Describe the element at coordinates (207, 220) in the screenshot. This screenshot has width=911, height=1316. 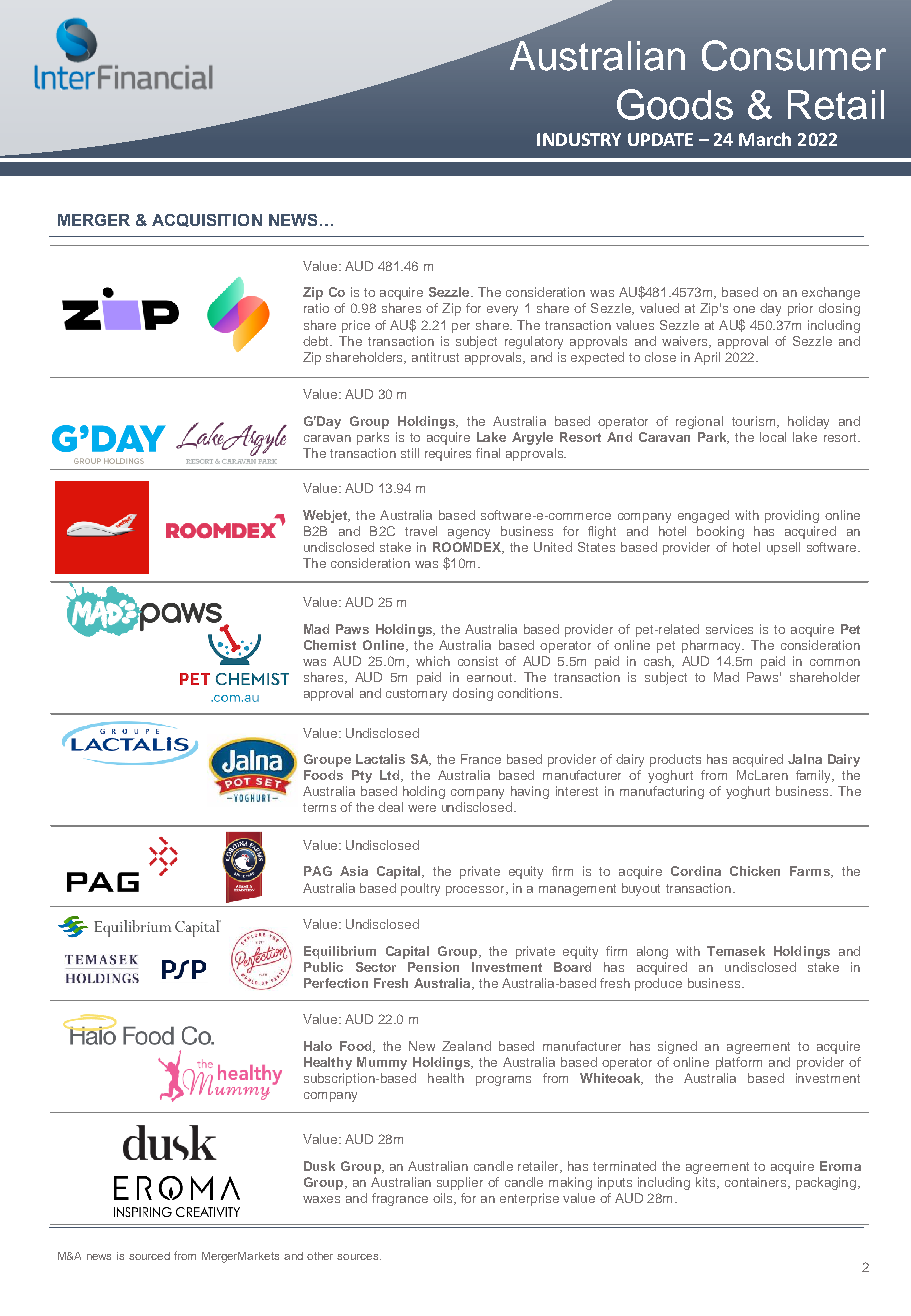
I see `ACQUISITION` at that location.
